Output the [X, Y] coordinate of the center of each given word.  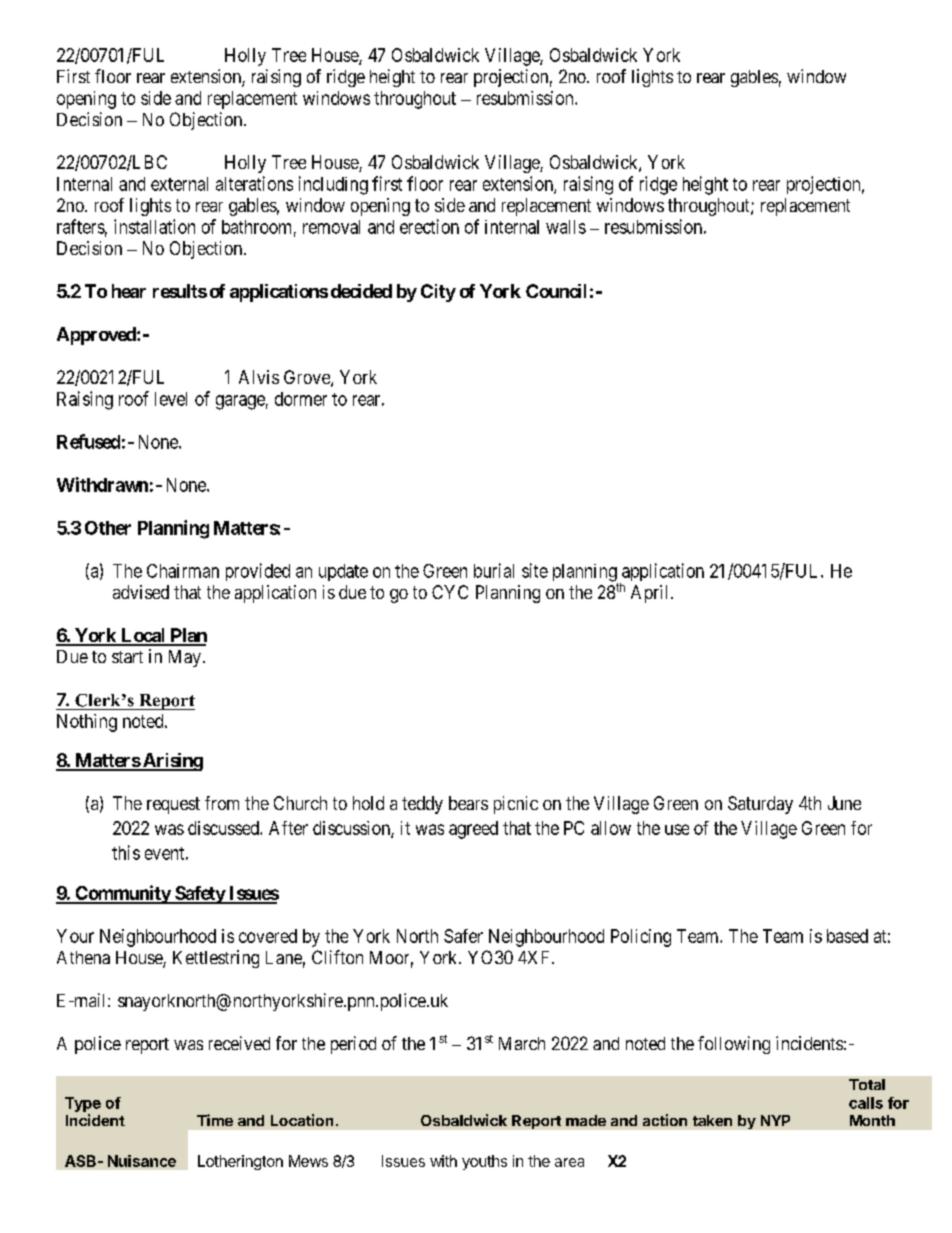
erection [429, 226]
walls [566, 227]
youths [484, 1162]
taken [712, 1120]
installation [154, 226]
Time [215, 1120]
